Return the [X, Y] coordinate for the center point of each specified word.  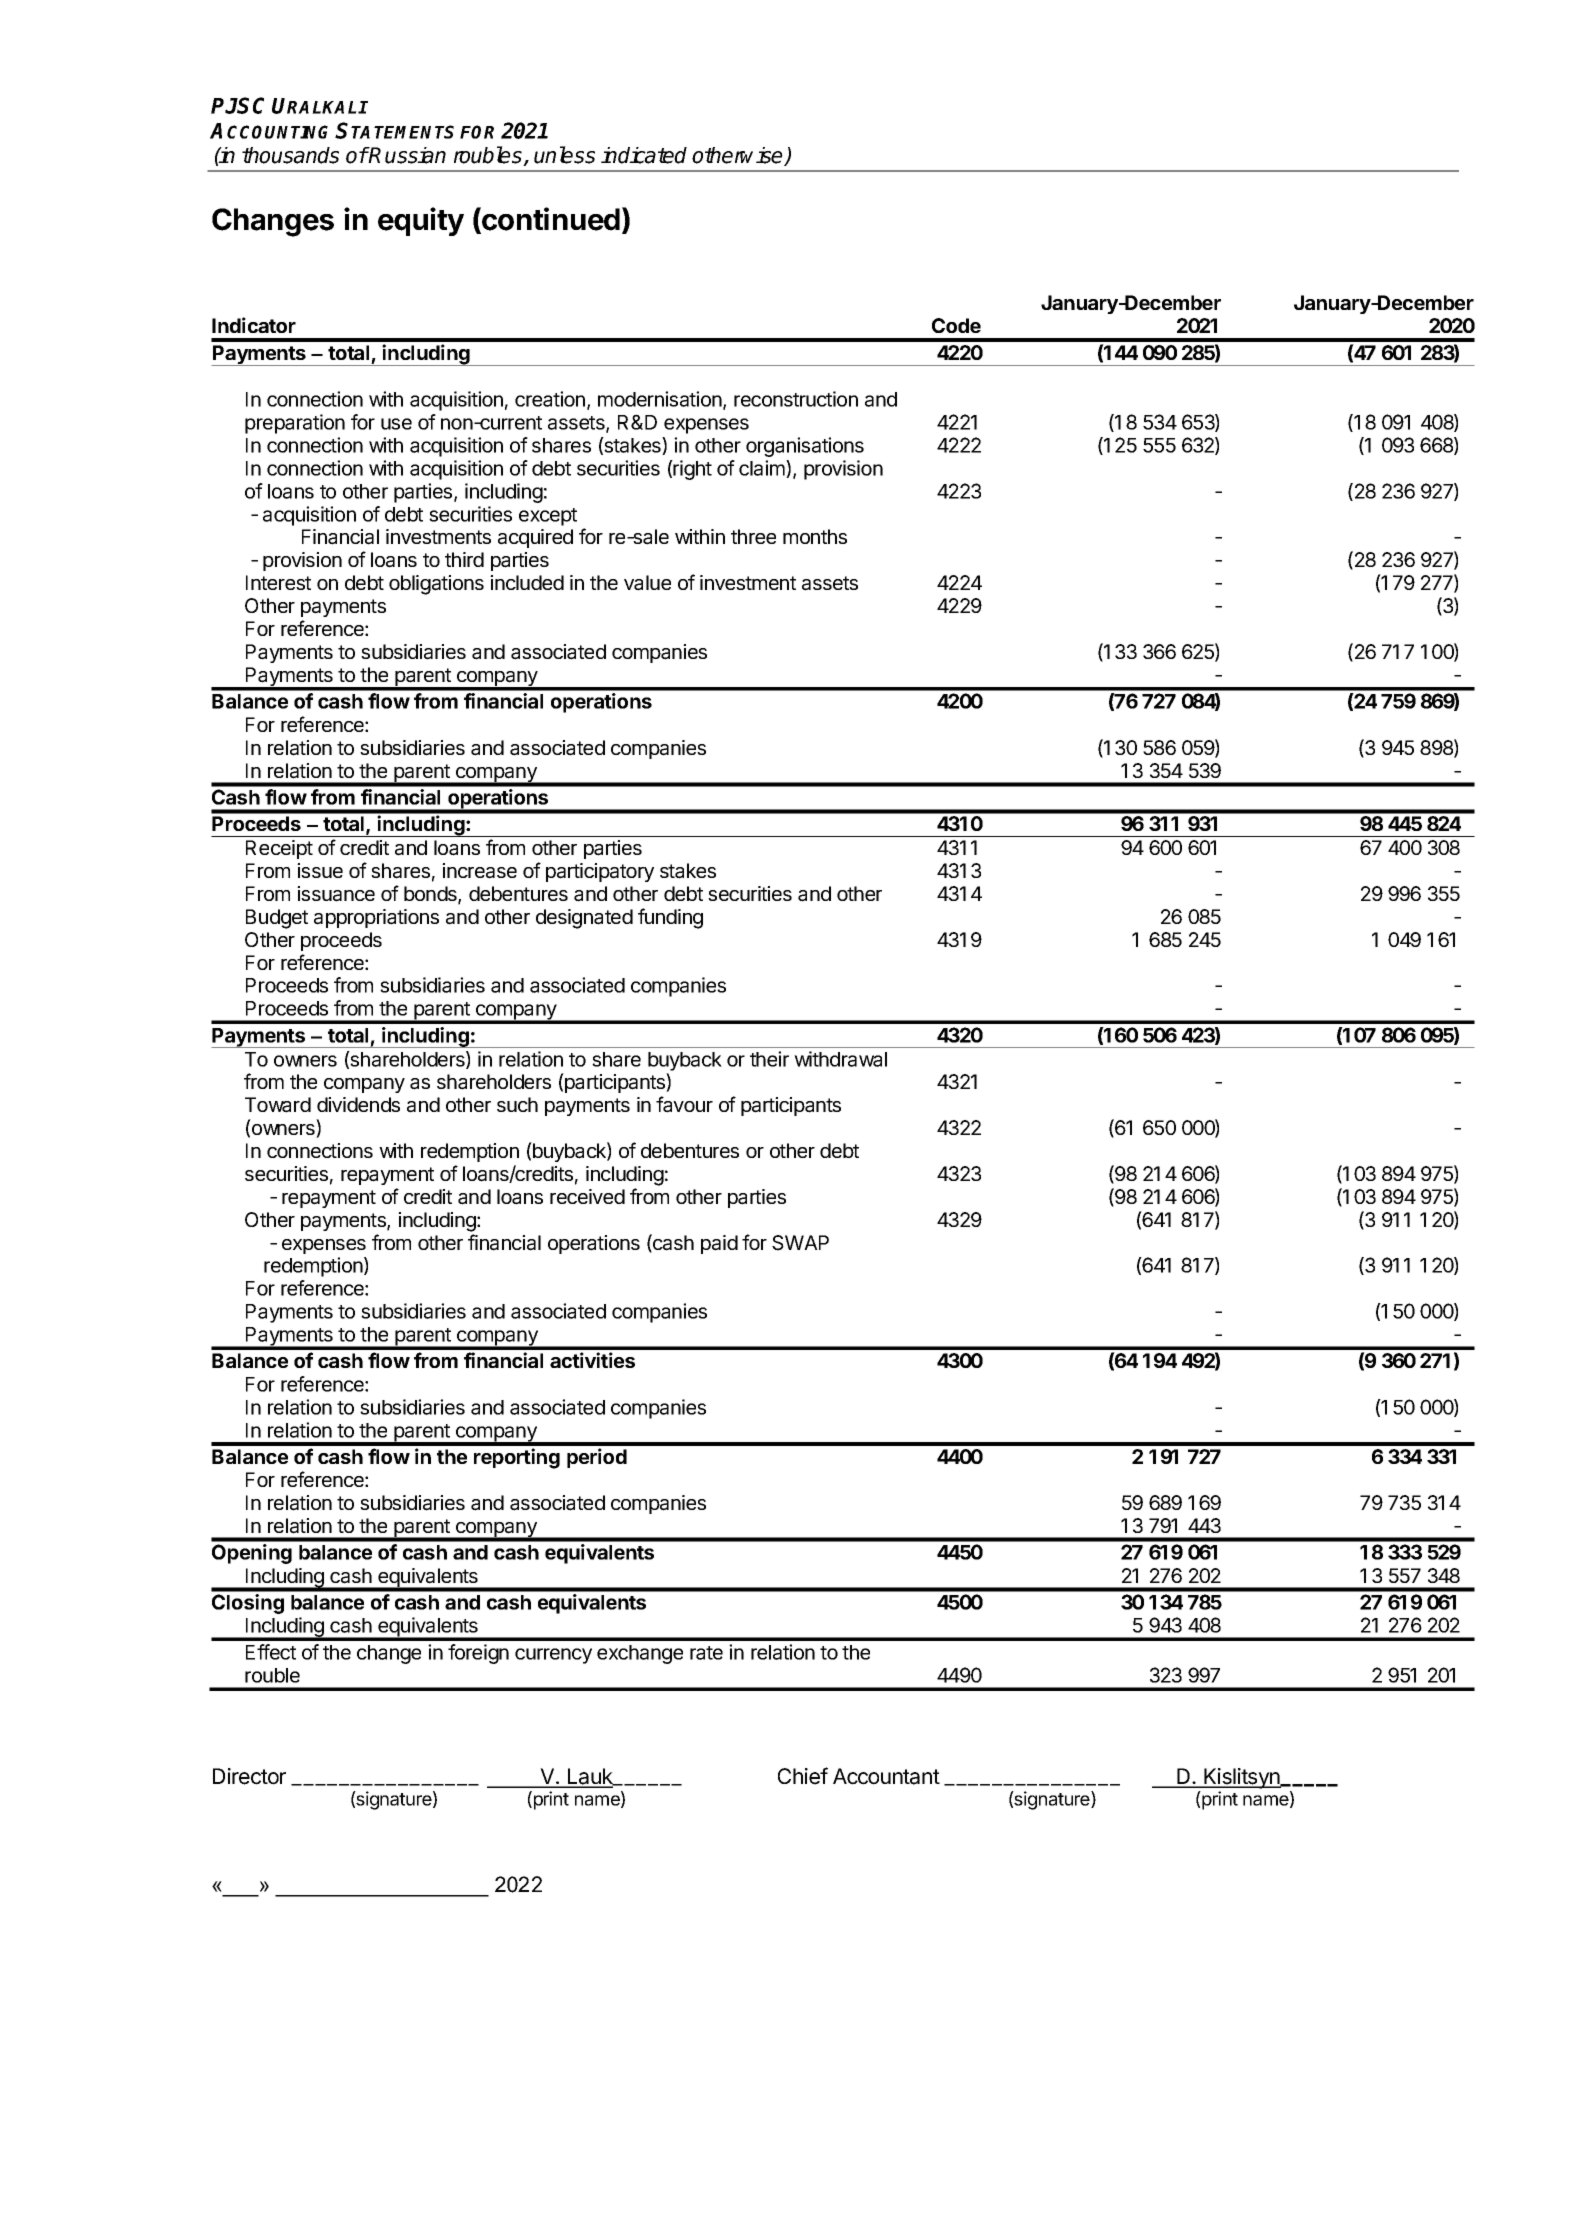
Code [956, 325]
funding [670, 918]
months [815, 536]
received [587, 1196]
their [769, 1059]
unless [564, 155]
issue [320, 870]
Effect [271, 1652]
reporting [517, 1458]
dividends [358, 1104]
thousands [290, 155]
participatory [600, 872]
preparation [295, 424]
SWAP [800, 1243]
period [597, 1458]
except [548, 517]
